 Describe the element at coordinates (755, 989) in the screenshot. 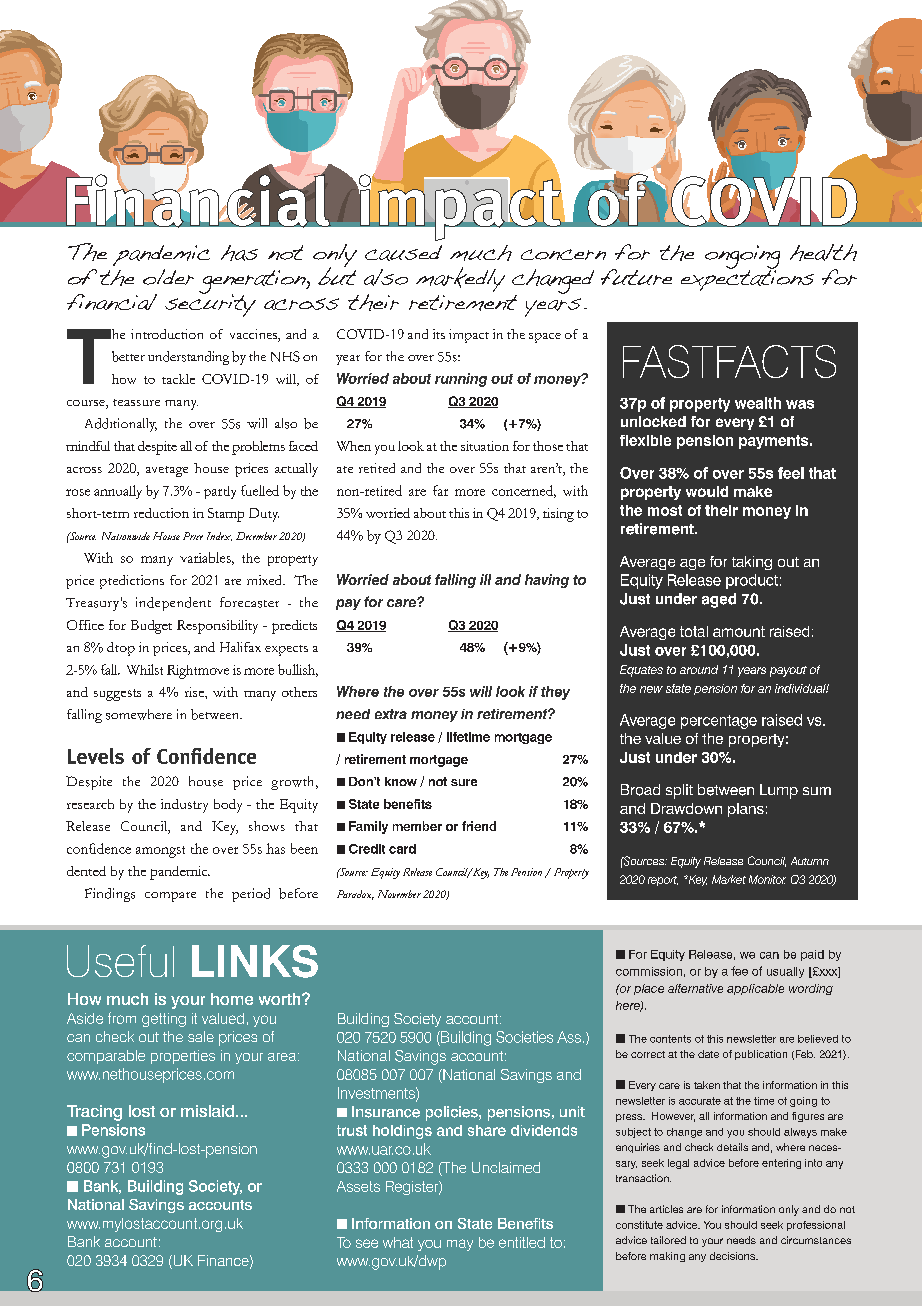

I see `applicable` at that location.
